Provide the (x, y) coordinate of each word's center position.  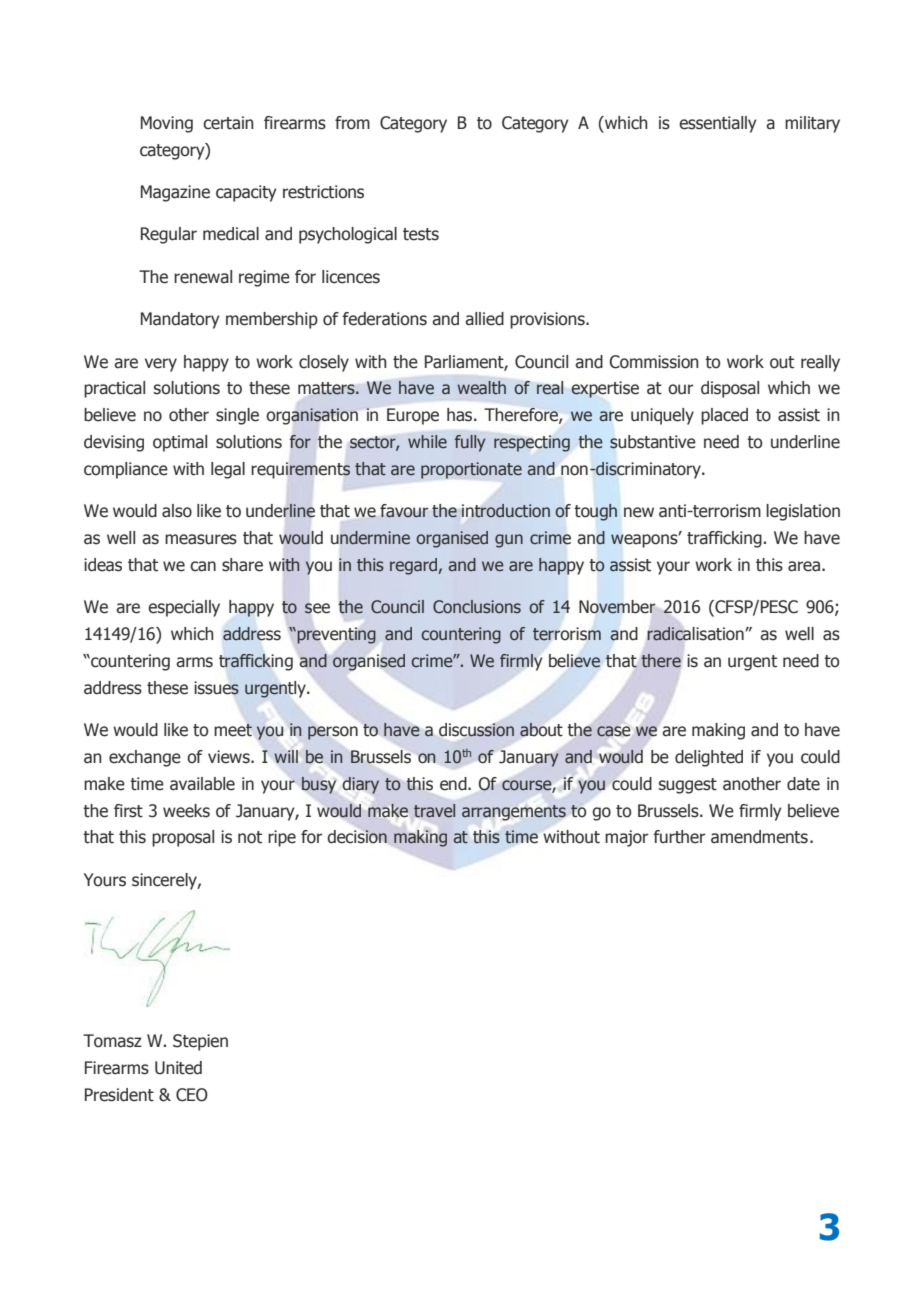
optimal (180, 443)
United (178, 1068)
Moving (167, 124)
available (202, 784)
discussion (476, 730)
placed (724, 416)
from (352, 123)
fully (470, 443)
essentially (718, 124)
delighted (709, 758)
